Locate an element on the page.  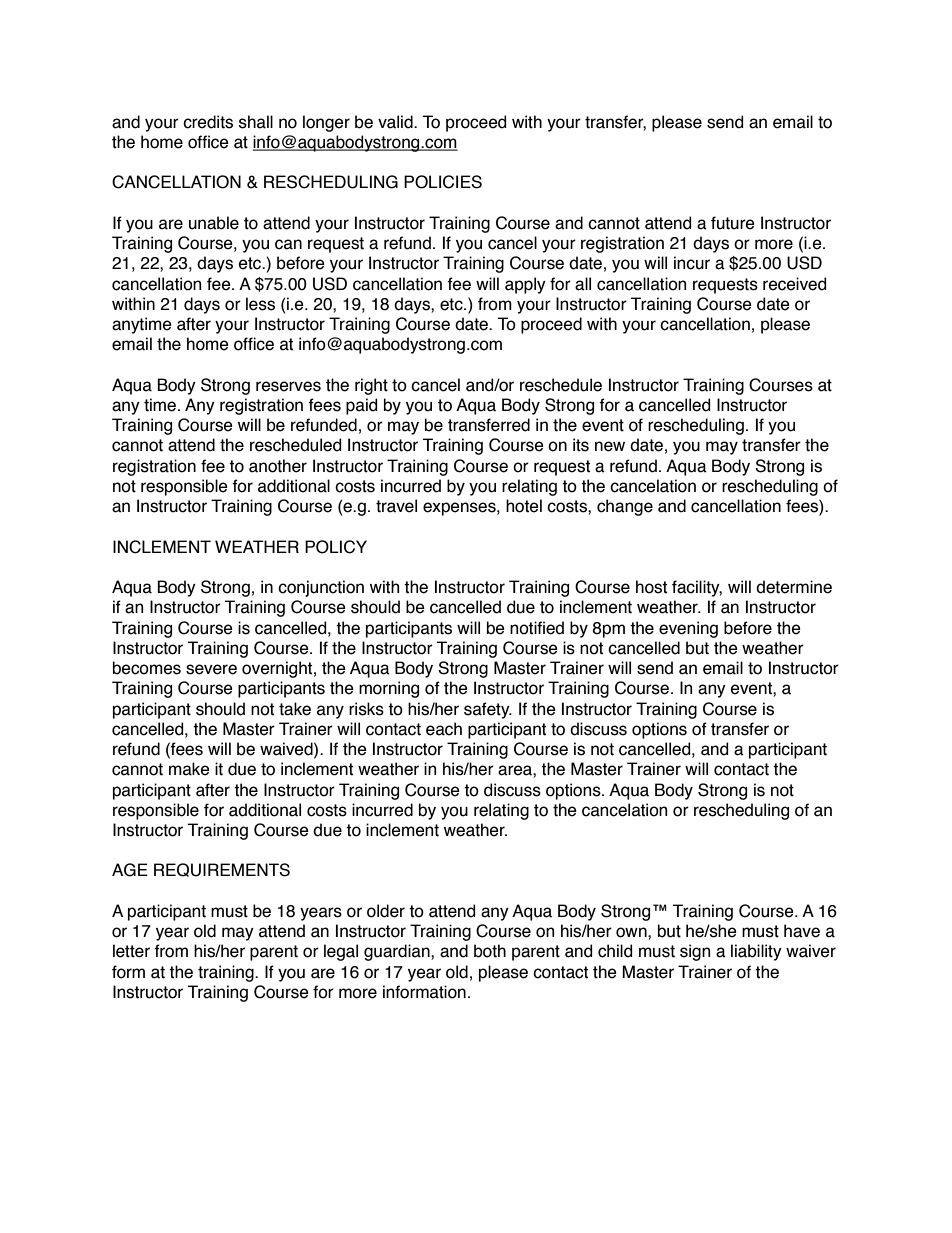
credits is located at coordinates (208, 122).
